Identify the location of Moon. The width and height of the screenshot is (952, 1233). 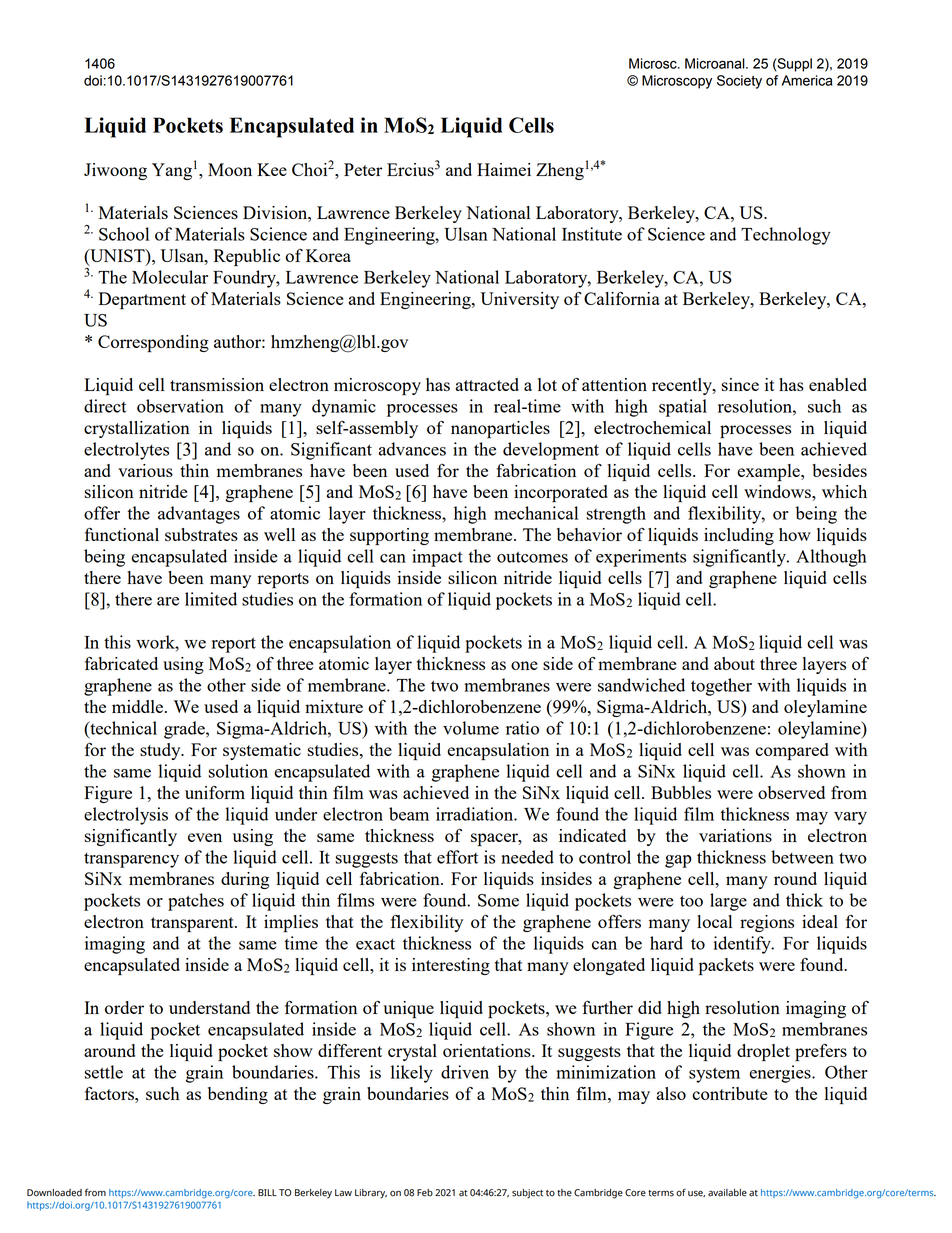
(230, 169).
